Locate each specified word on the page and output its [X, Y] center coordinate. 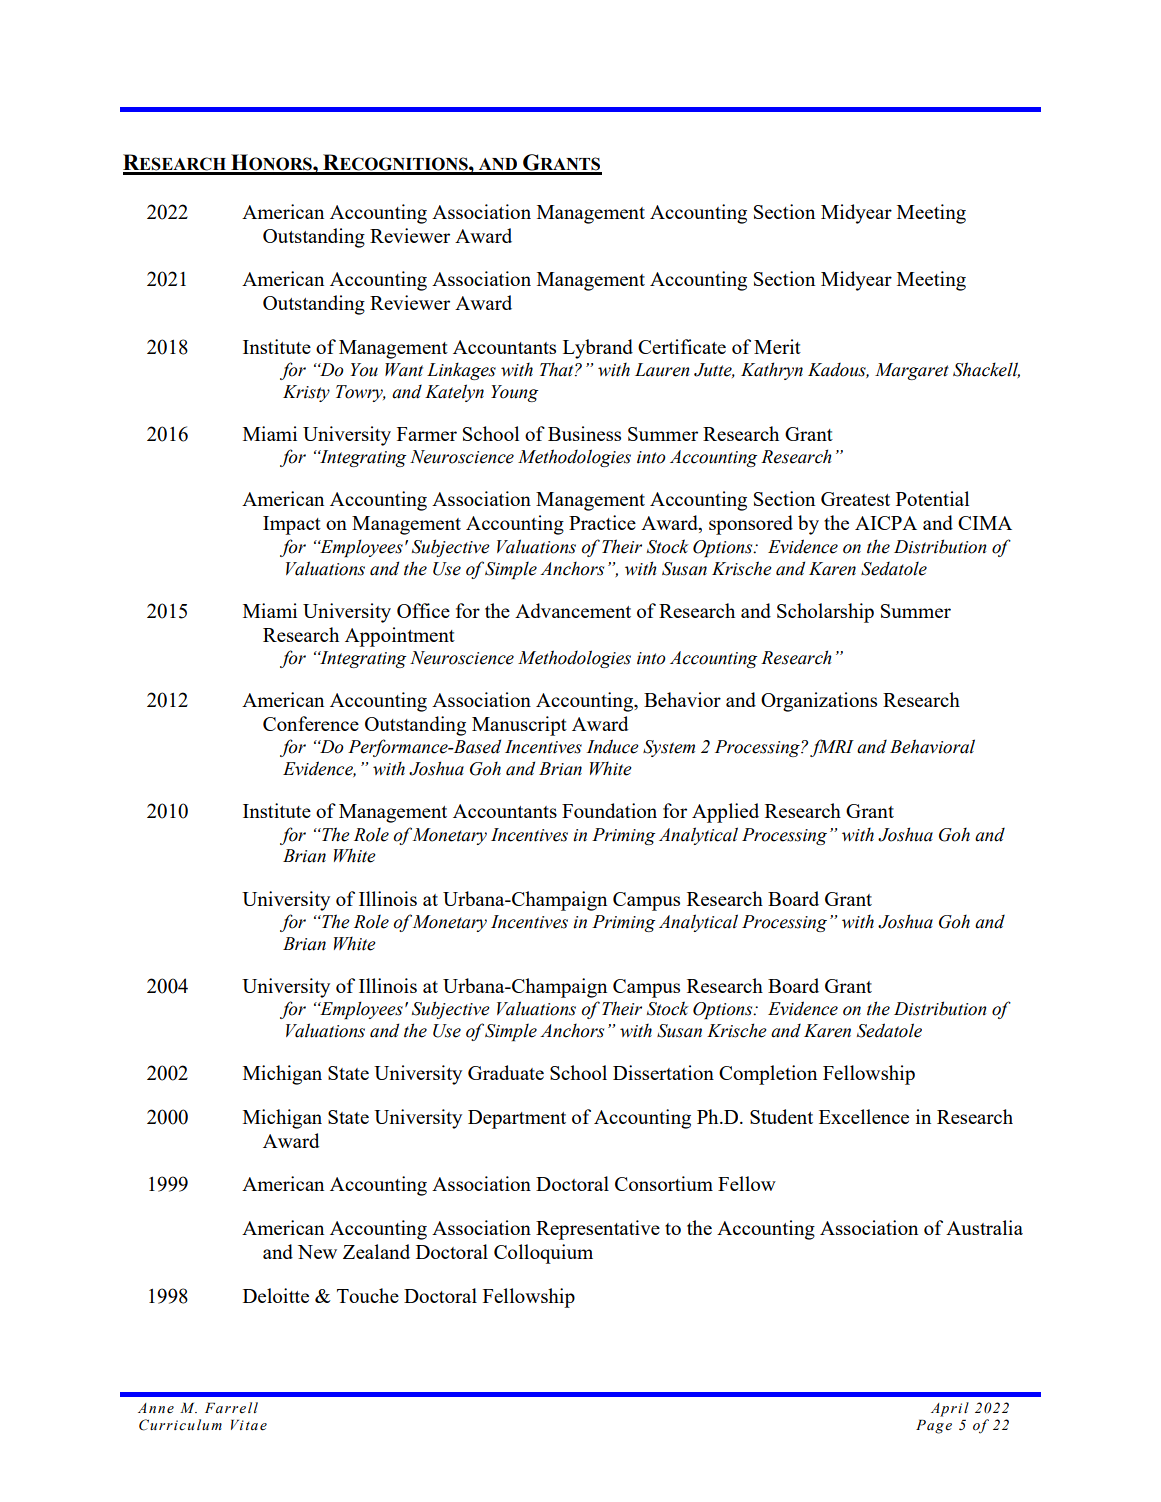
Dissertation [663, 1072]
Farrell [231, 1407]
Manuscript [519, 726]
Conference [311, 723]
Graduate [506, 1072]
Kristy [306, 393]
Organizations [819, 702]
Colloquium [543, 1254]
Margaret [912, 371]
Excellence [864, 1116]
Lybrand [598, 349]
